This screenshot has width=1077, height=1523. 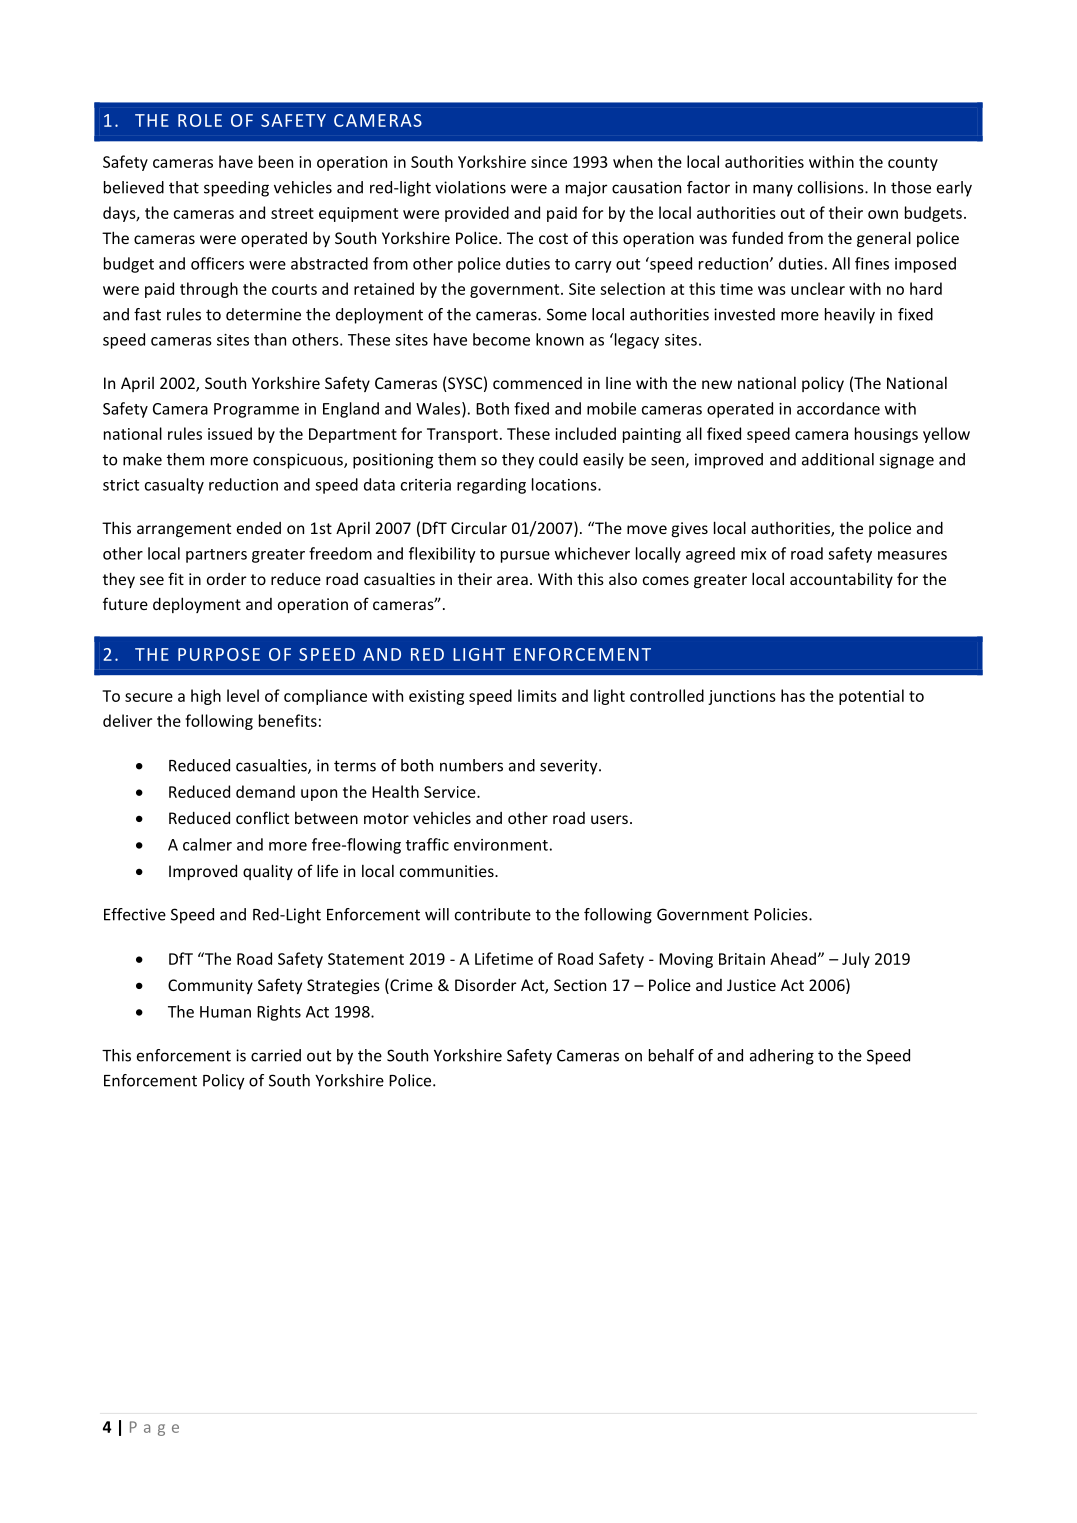 What do you see at coordinates (565, 484) in the screenshot?
I see `locations` at bounding box center [565, 484].
